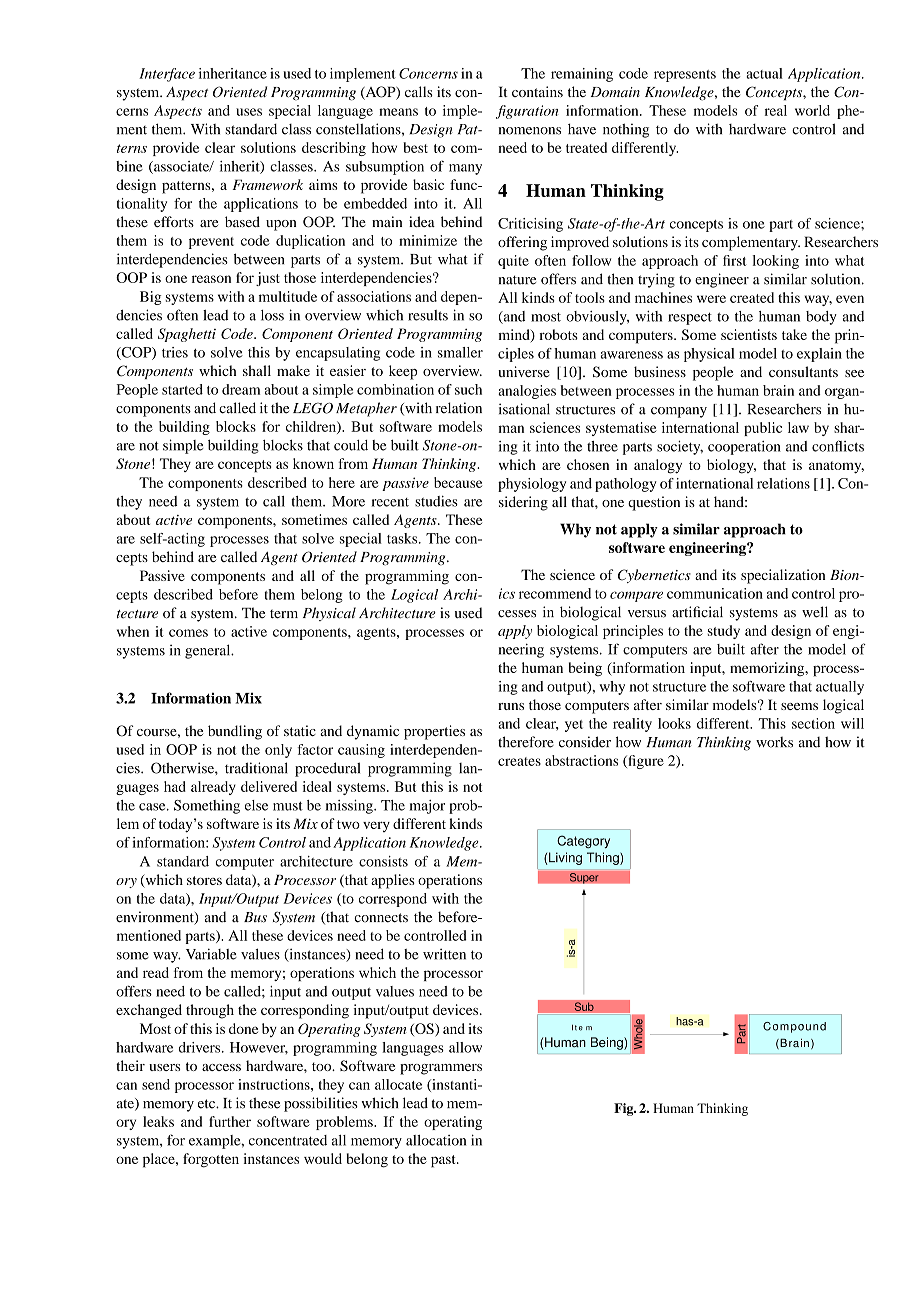  I want to click on bundling, so click(235, 732).
